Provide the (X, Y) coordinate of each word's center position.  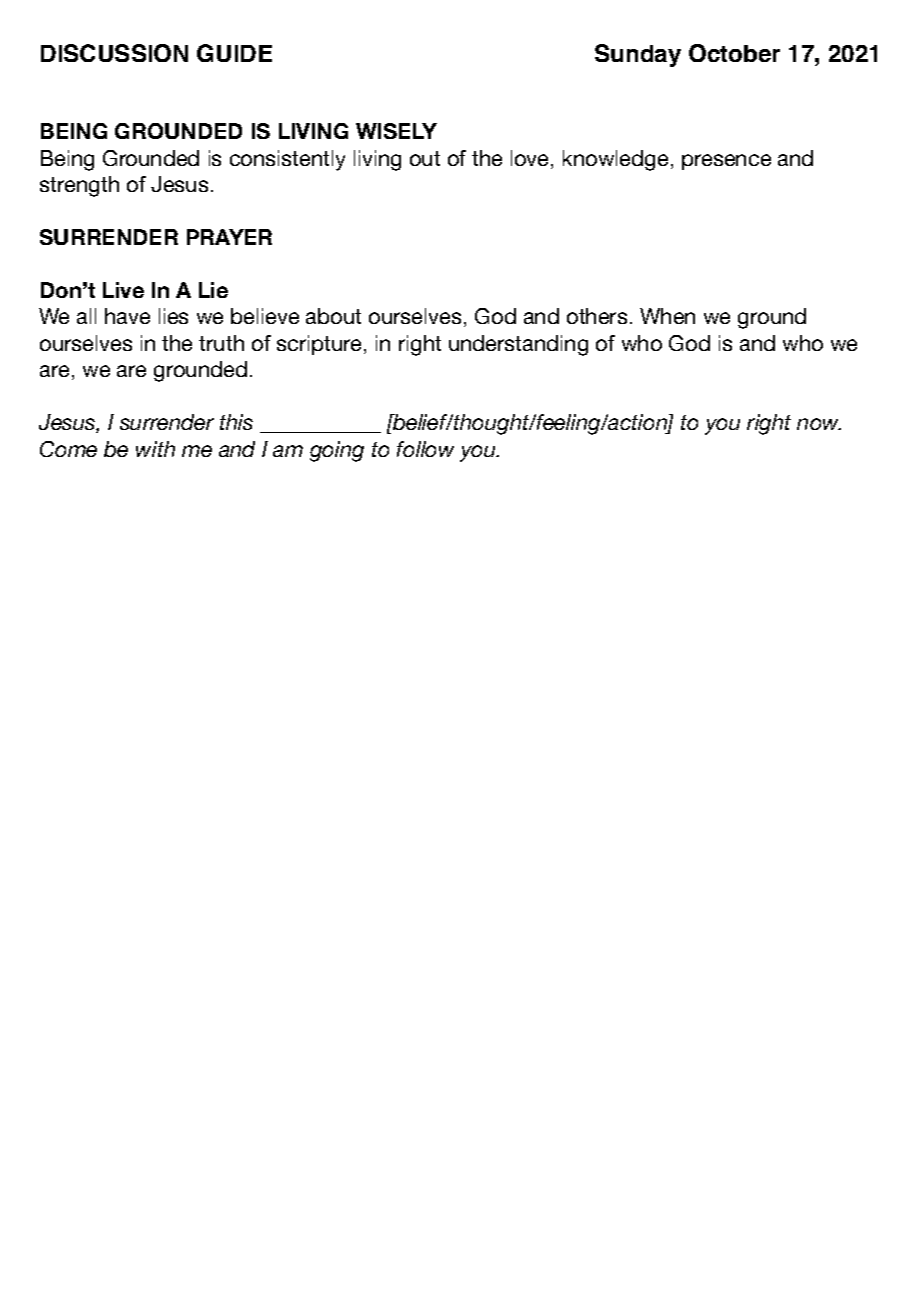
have (127, 316)
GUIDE (234, 53)
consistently (287, 160)
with (155, 449)
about (333, 316)
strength (79, 186)
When (667, 316)
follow (425, 449)
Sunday (638, 55)
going (337, 451)
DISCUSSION (114, 53)
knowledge (615, 160)
